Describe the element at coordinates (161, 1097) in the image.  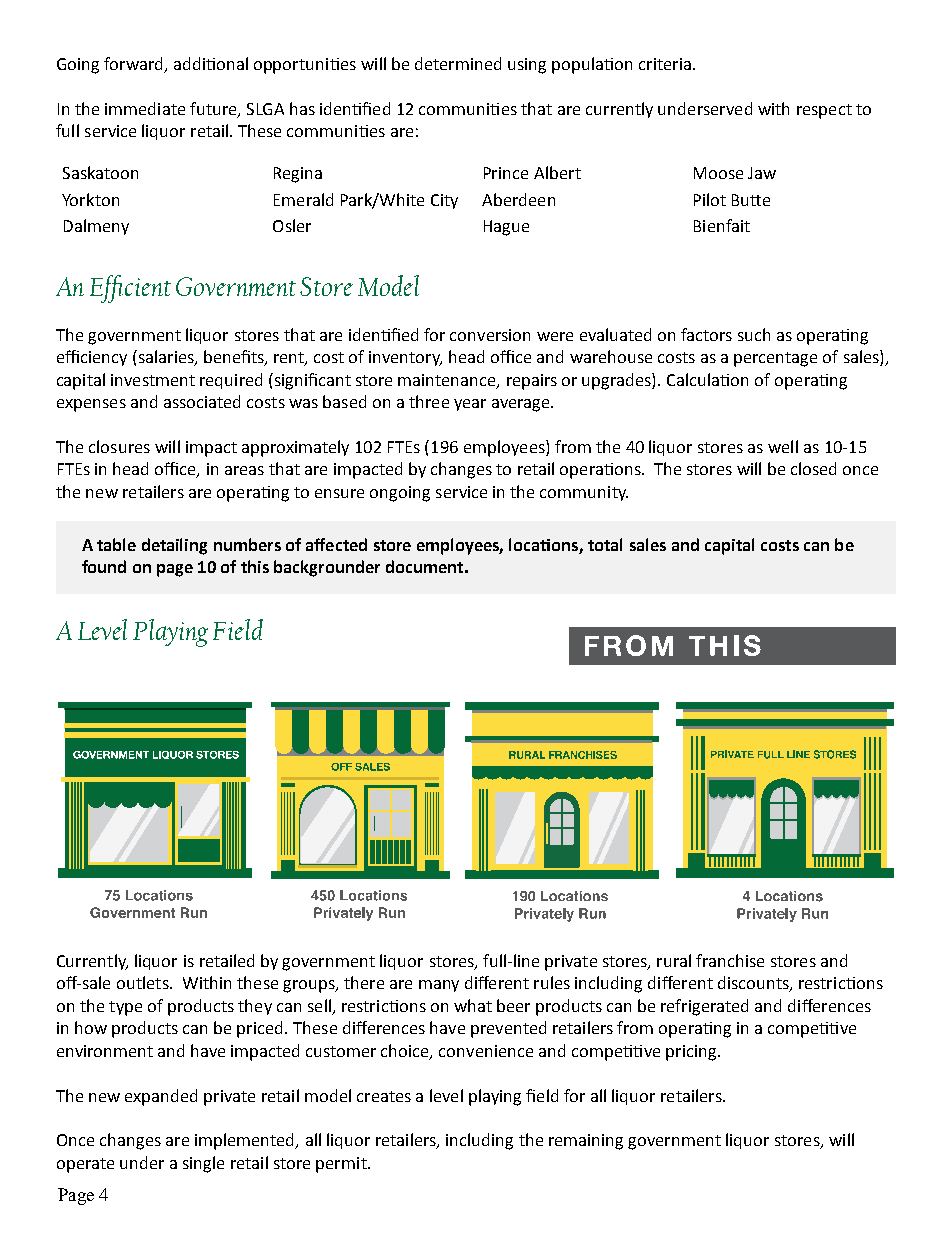
I see `expanded` at that location.
